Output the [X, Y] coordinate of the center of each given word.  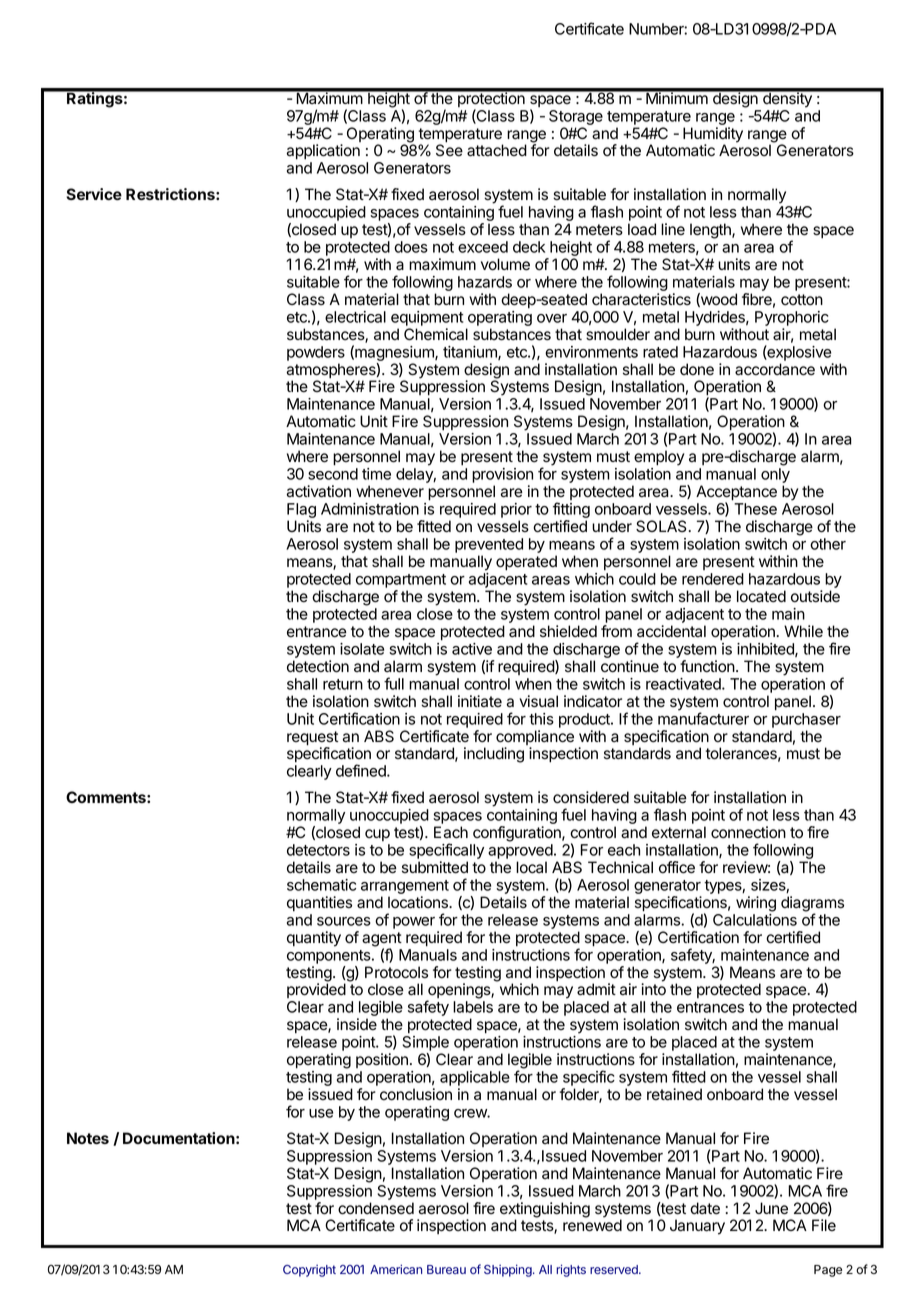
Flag [301, 512]
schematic [321, 885]
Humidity [713, 136]
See [449, 150]
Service [94, 194]
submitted [435, 867]
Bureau [446, 1269]
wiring [756, 904]
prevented [489, 545]
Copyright [309, 1271]
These [755, 509]
